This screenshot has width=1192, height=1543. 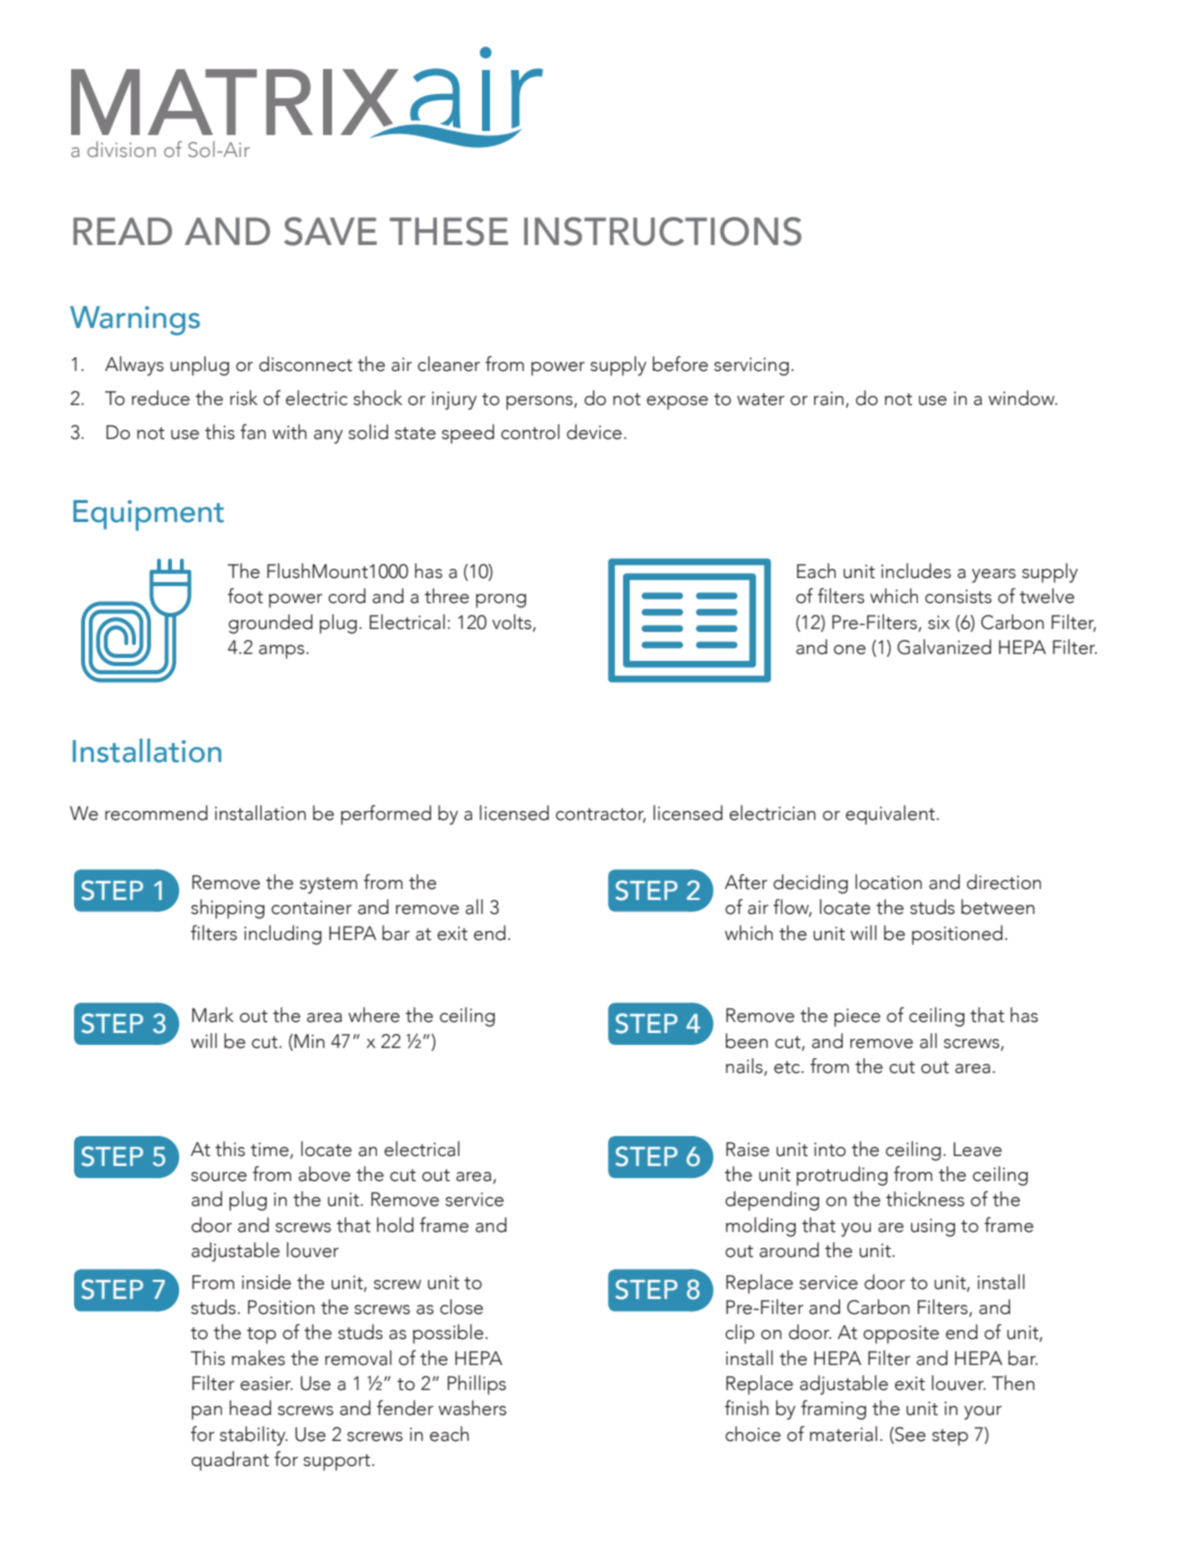 What do you see at coordinates (330, 231) in the screenshot?
I see `SAVE` at bounding box center [330, 231].
